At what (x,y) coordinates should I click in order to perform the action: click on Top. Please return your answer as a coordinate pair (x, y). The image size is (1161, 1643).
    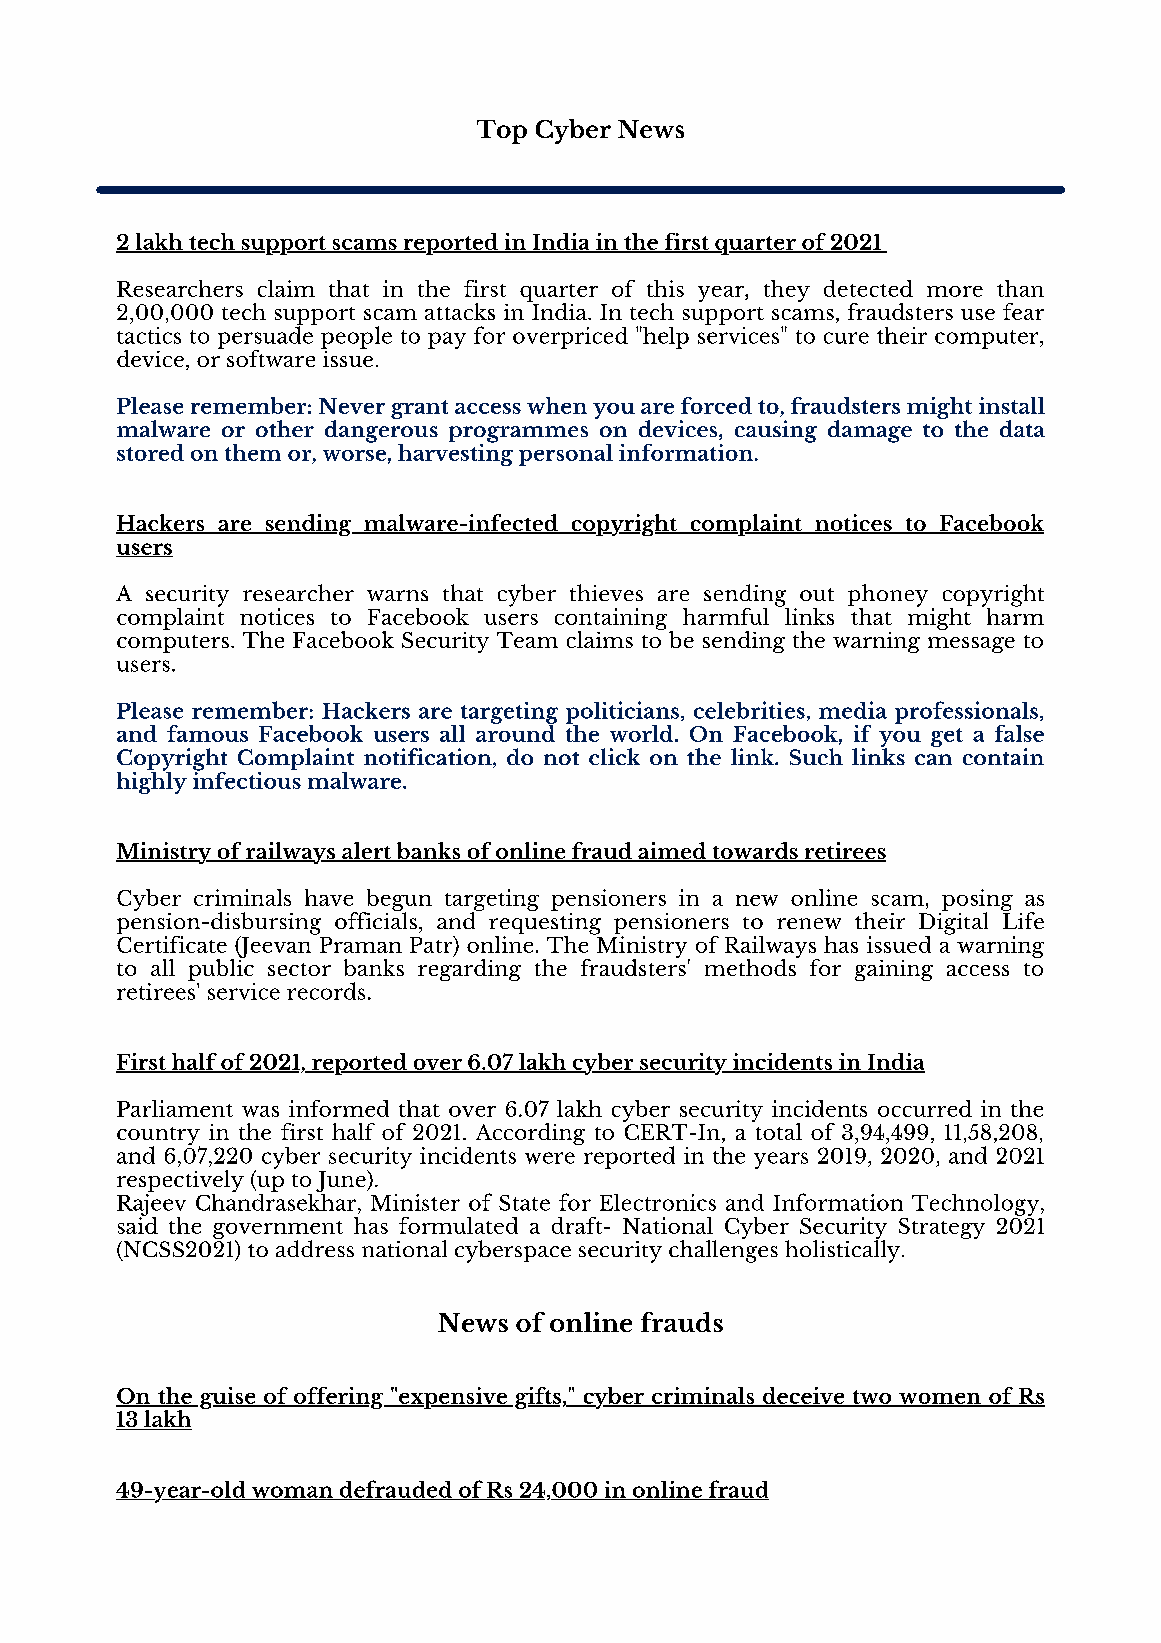
    Looking at the image, I should click on (502, 132).
